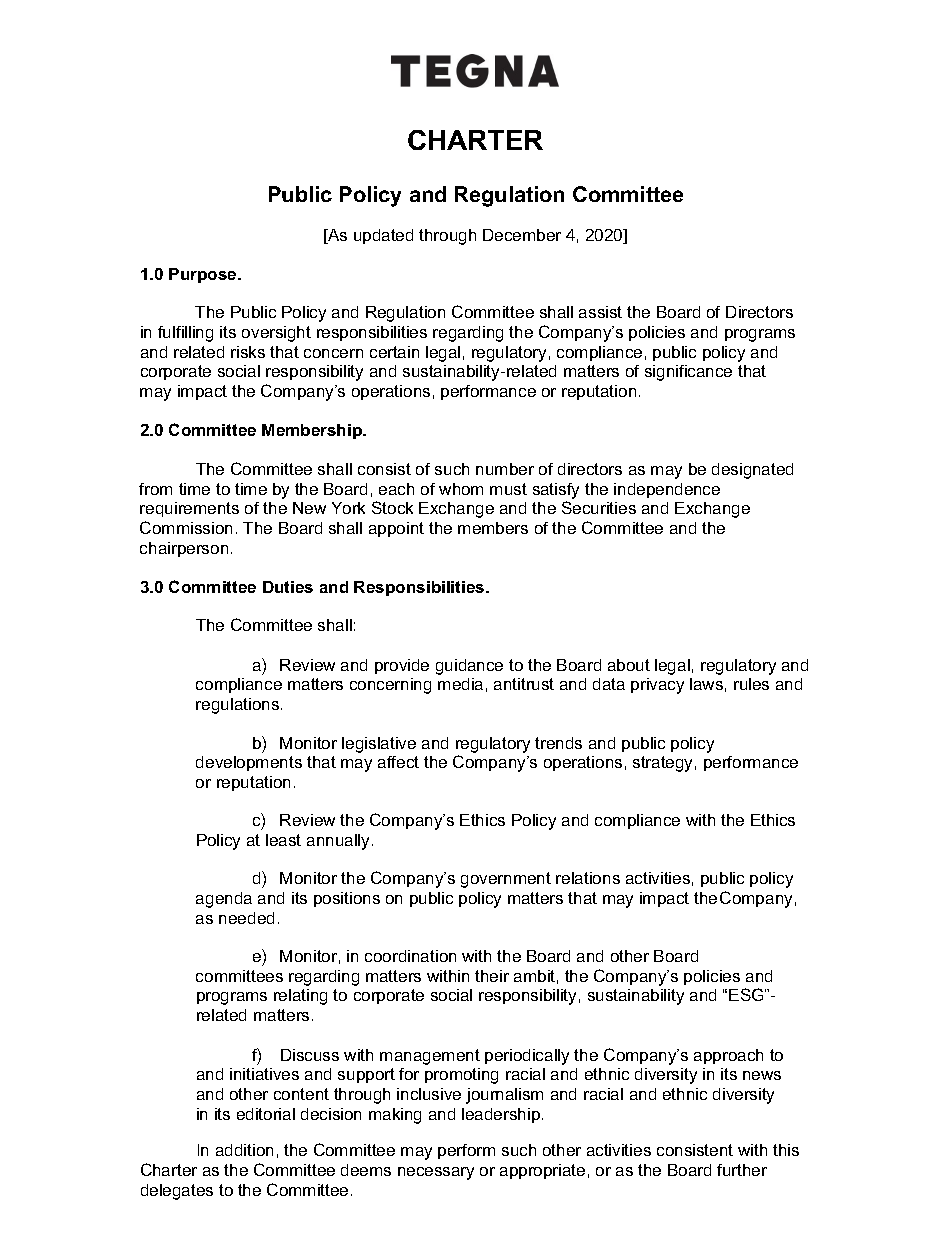 The image size is (952, 1233). I want to click on developments, so click(249, 763).
